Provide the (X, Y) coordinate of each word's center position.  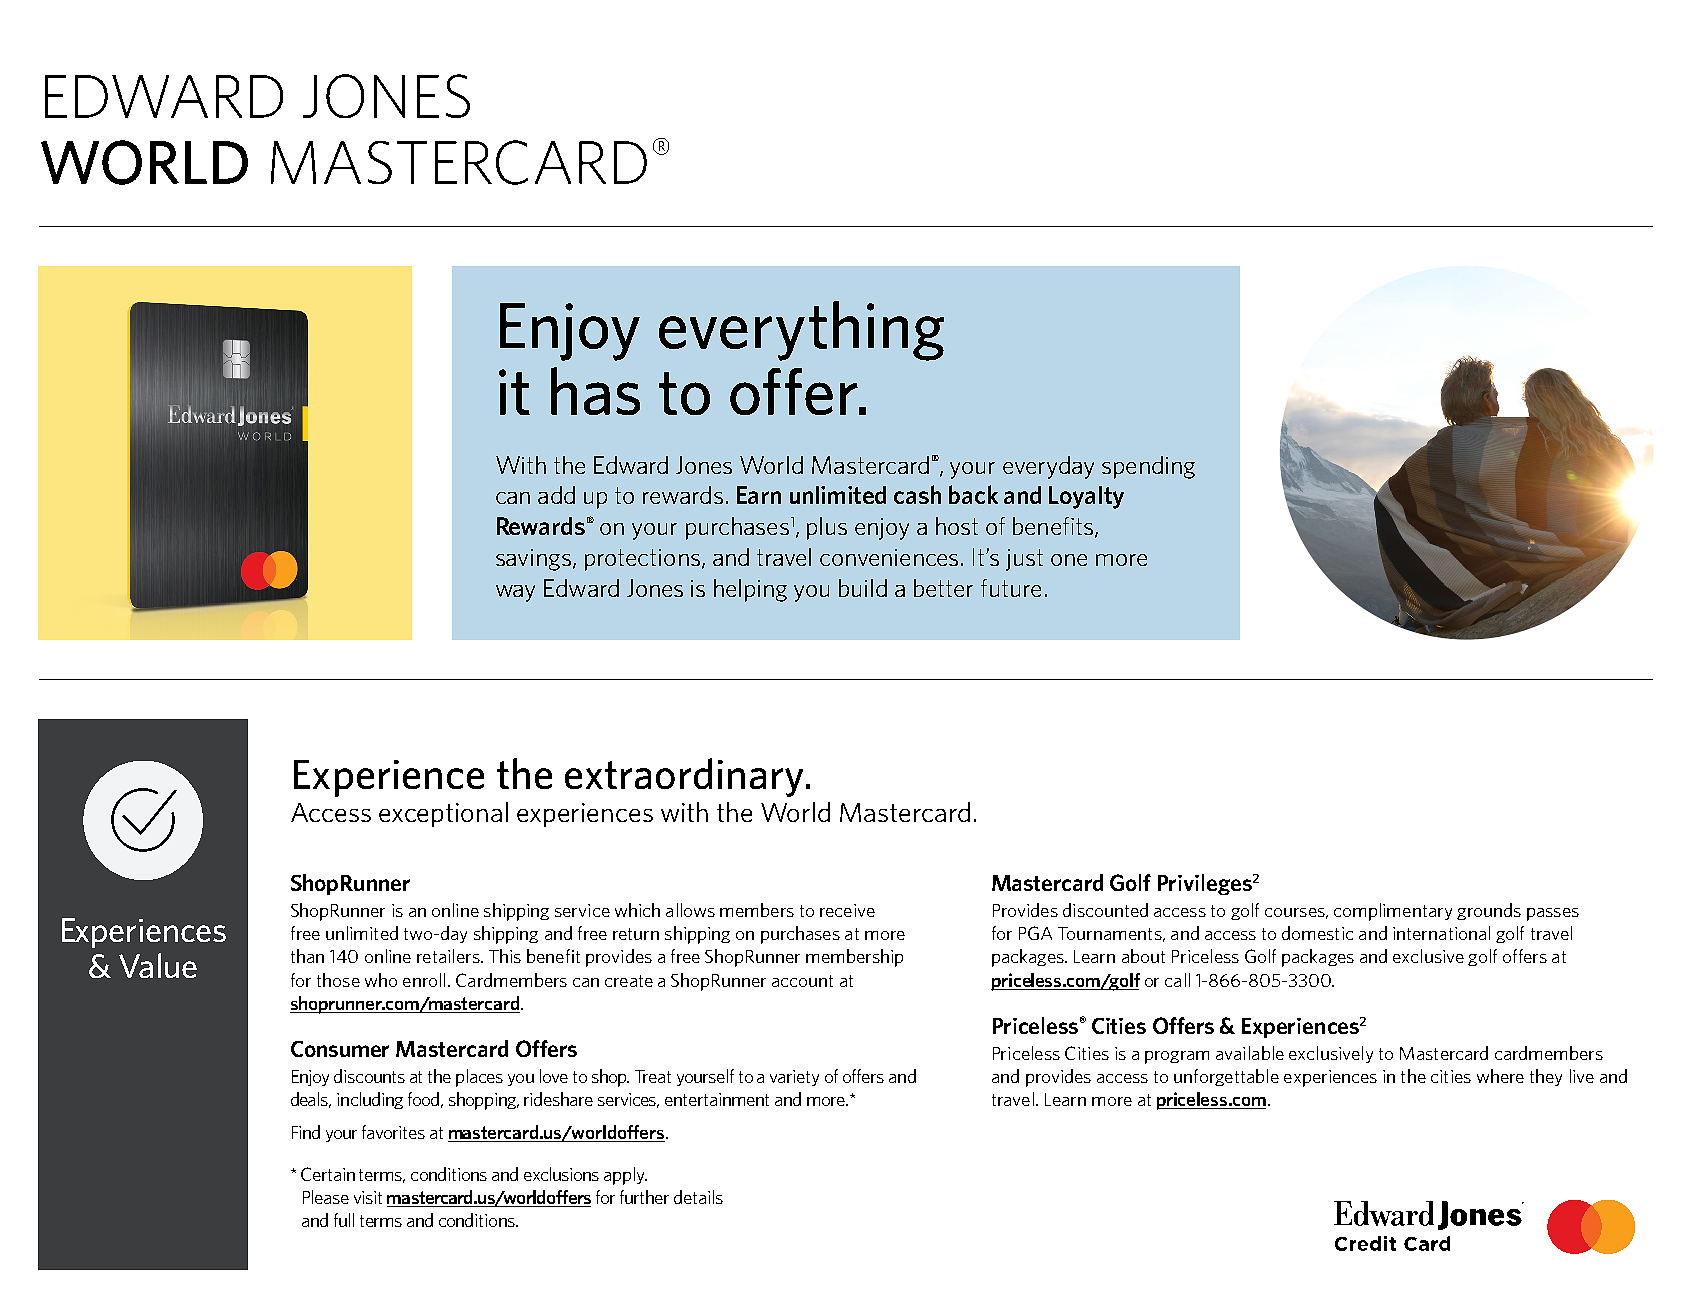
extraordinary (684, 777)
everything (801, 331)
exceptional (443, 814)
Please (326, 1197)
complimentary (1393, 912)
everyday (1048, 467)
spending (1148, 467)
